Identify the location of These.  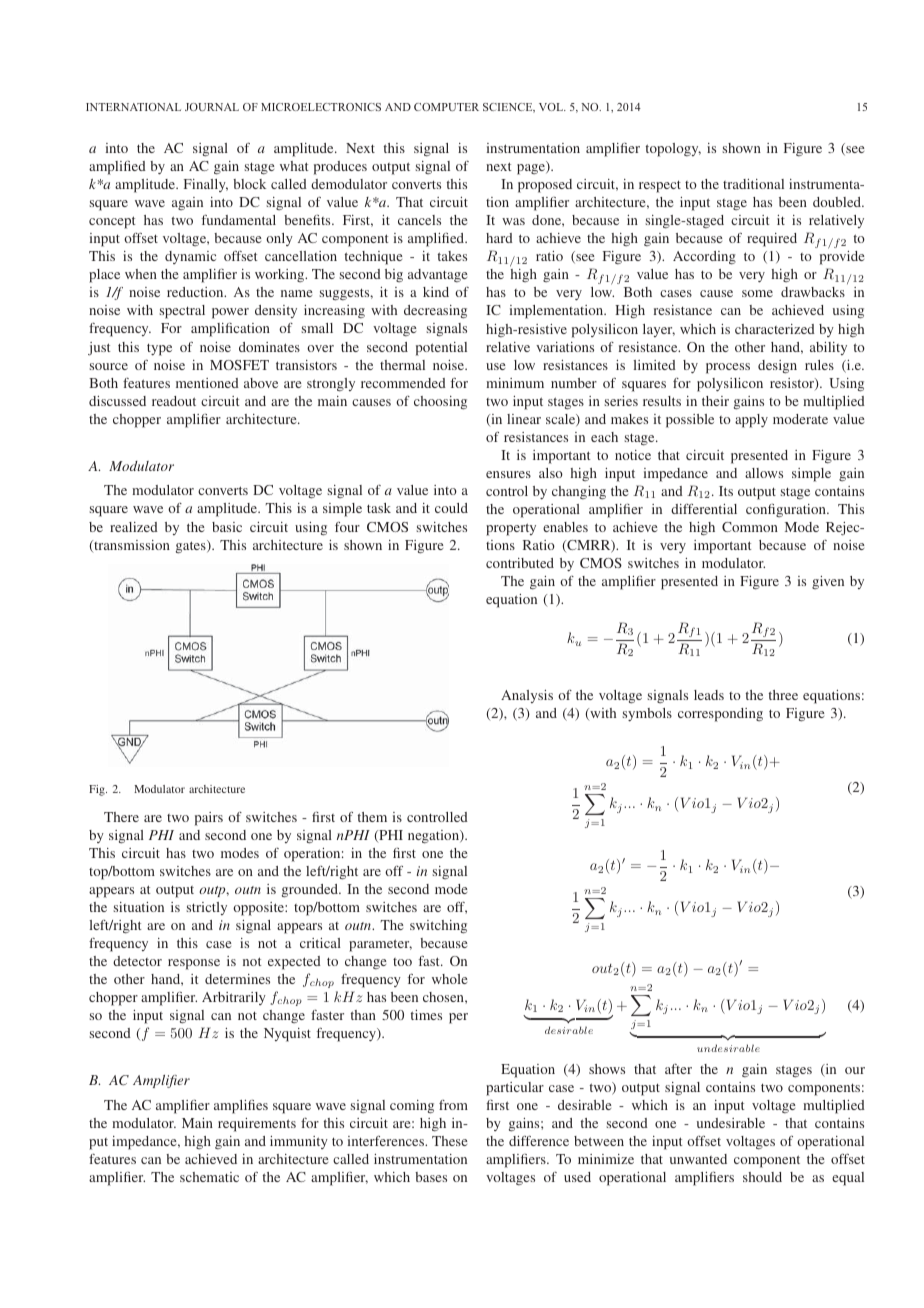
(449, 1141).
